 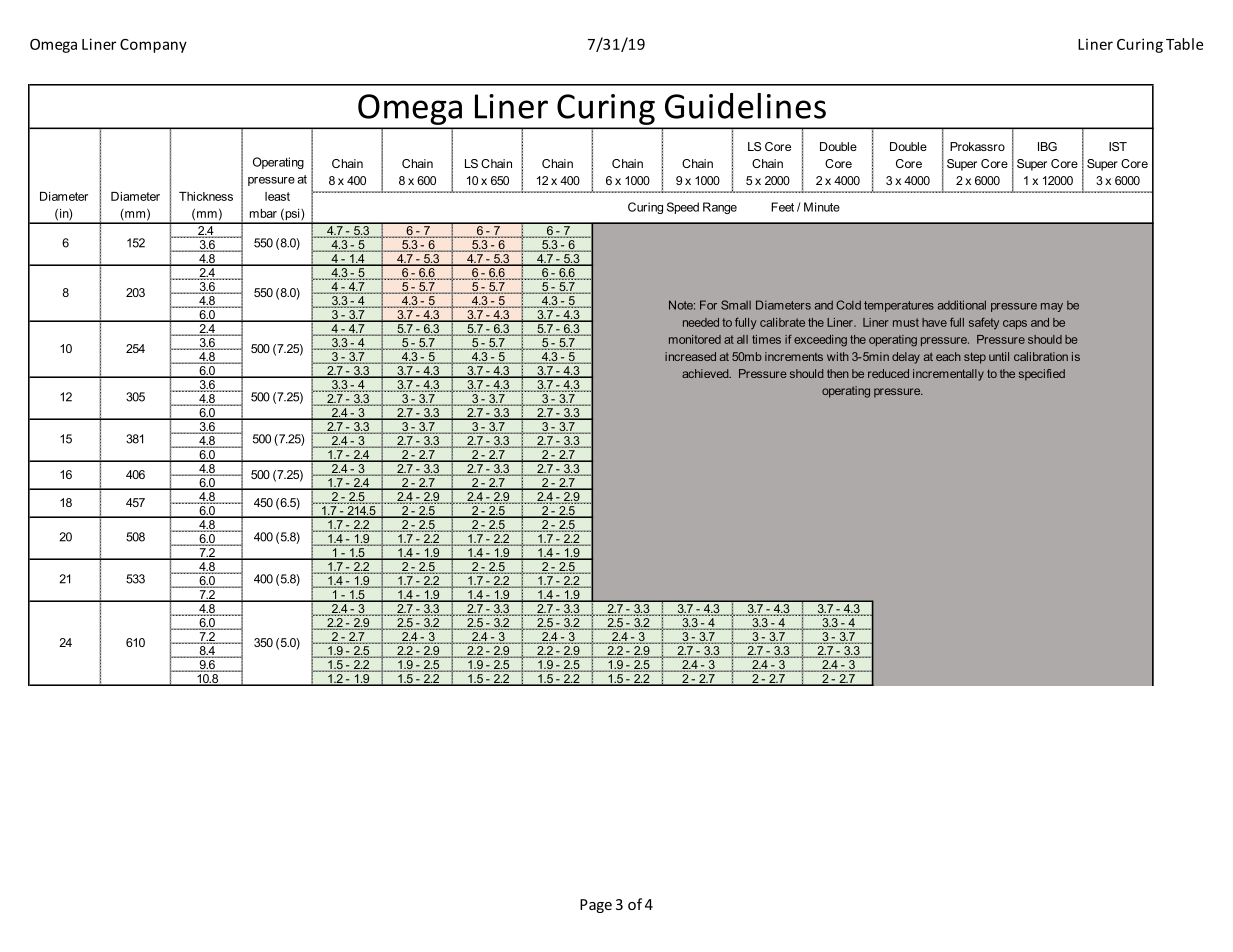 I want to click on increased, so click(x=690, y=356).
